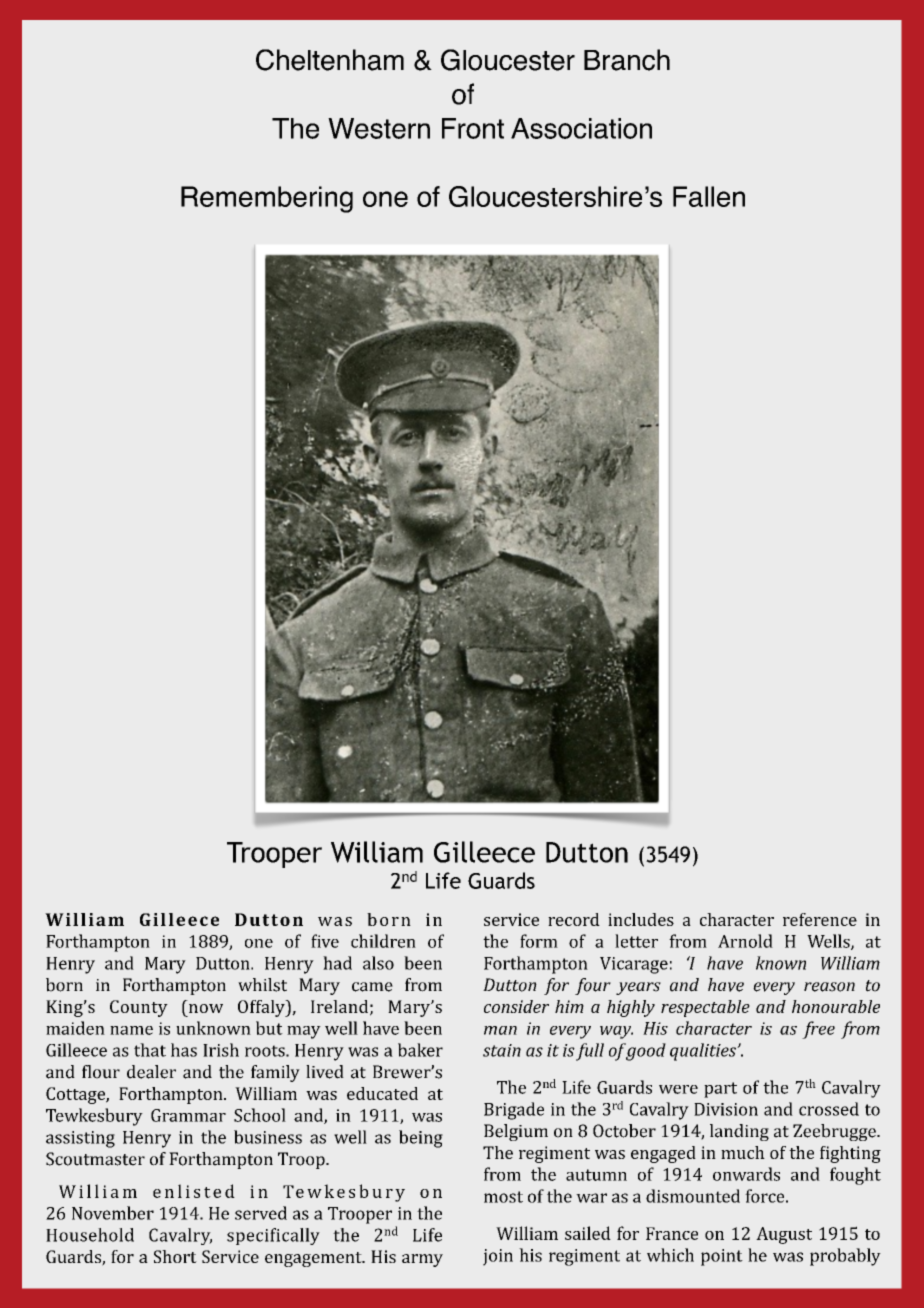 The width and height of the screenshot is (924, 1308). What do you see at coordinates (473, 128) in the screenshot?
I see `Front` at bounding box center [473, 128].
